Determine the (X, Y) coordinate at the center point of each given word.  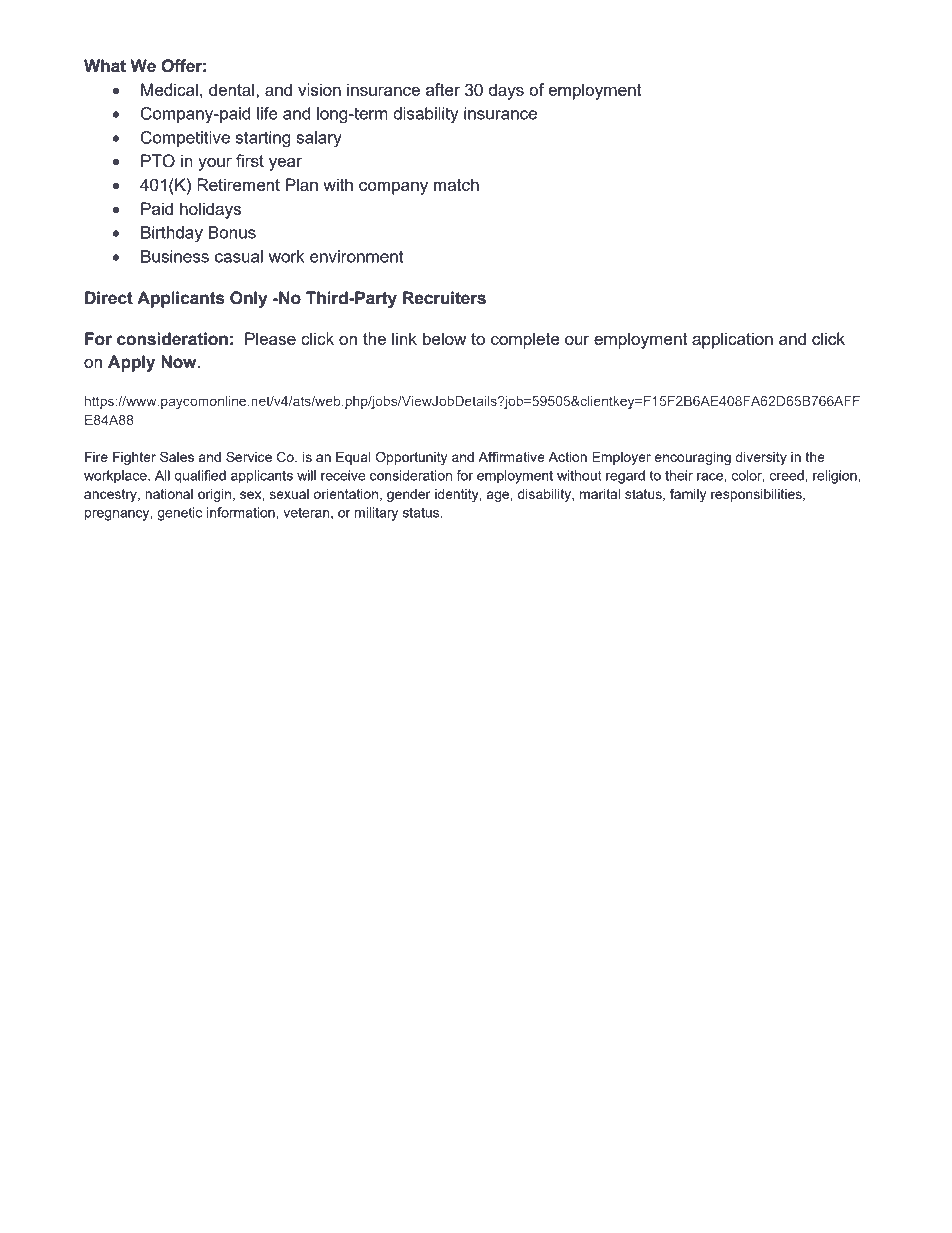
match (456, 184)
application (732, 340)
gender (409, 495)
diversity (761, 458)
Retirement (238, 184)
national (169, 494)
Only (249, 299)
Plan (302, 184)
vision (319, 89)
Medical (169, 89)
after (443, 89)
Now (180, 362)
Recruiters (444, 298)
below (444, 338)
